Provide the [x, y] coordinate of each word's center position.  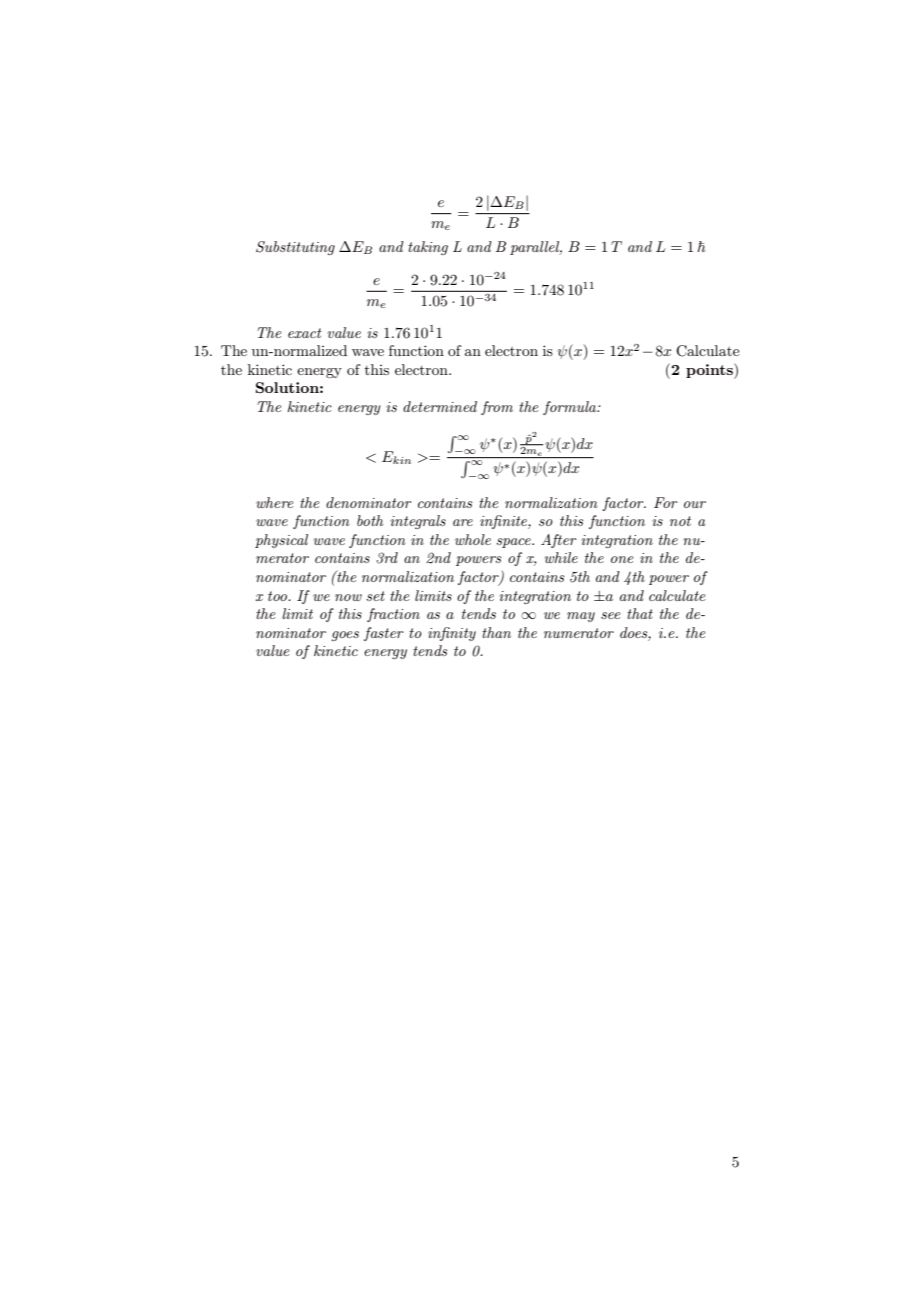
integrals [418, 522]
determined [440, 406]
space [514, 543]
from [497, 408]
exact [305, 333]
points [710, 371]
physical [281, 541]
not [680, 521]
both [370, 520]
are [463, 522]
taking [428, 248]
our [695, 504]
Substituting [295, 248]
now [348, 597]
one [622, 559]
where [275, 502]
